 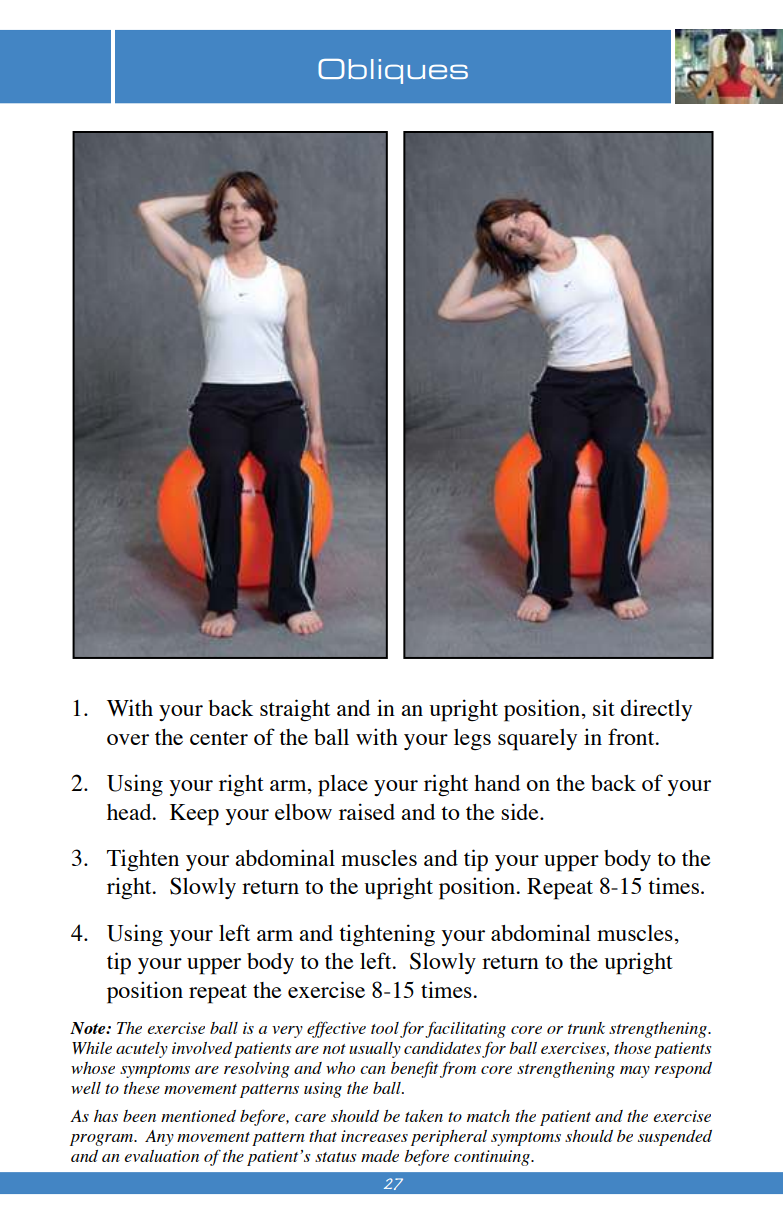 I want to click on Obliques, so click(x=393, y=71).
